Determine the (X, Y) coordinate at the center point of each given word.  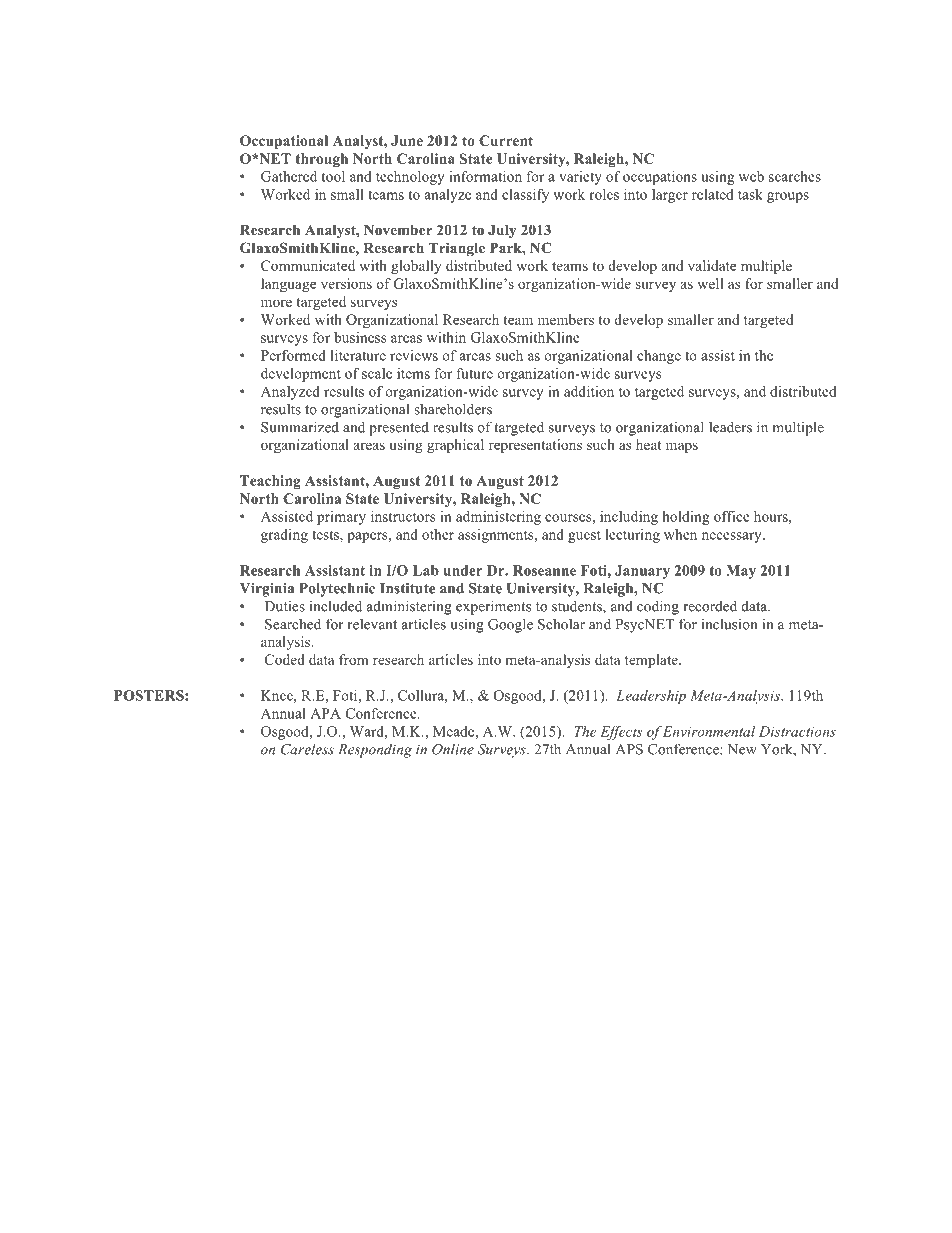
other (438, 534)
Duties (285, 606)
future (475, 373)
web (751, 176)
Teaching (270, 482)
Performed (293, 355)
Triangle (456, 249)
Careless (307, 749)
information (485, 176)
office (732, 516)
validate (712, 265)
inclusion (729, 624)
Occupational (284, 142)
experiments (493, 607)
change (659, 357)
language (288, 285)
